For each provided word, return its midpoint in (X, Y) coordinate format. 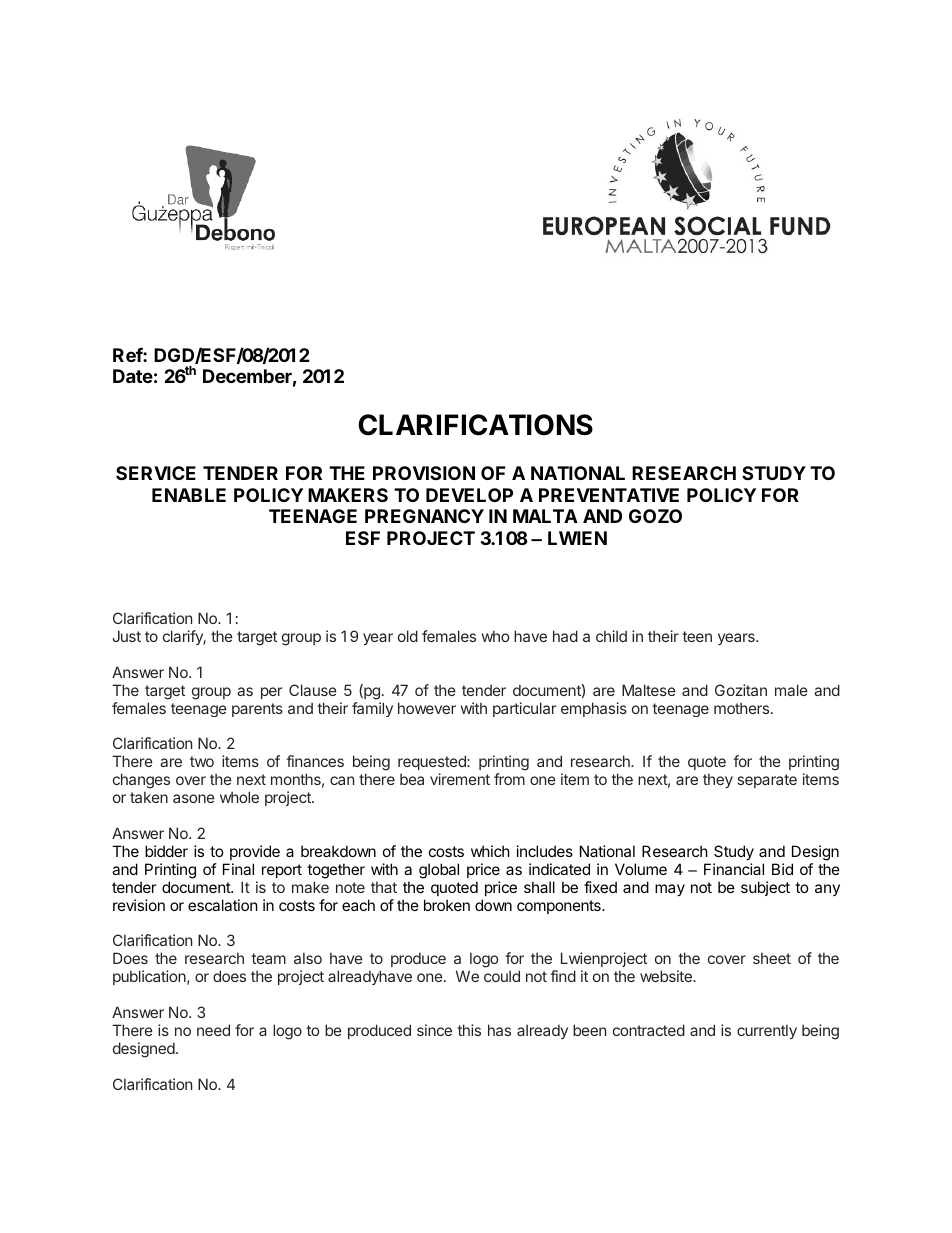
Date (133, 376)
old (408, 636)
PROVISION (424, 473)
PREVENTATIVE (609, 495)
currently (767, 1031)
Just (127, 636)
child (611, 636)
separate (767, 781)
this (469, 1030)
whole (239, 797)
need (213, 1030)
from (509, 779)
